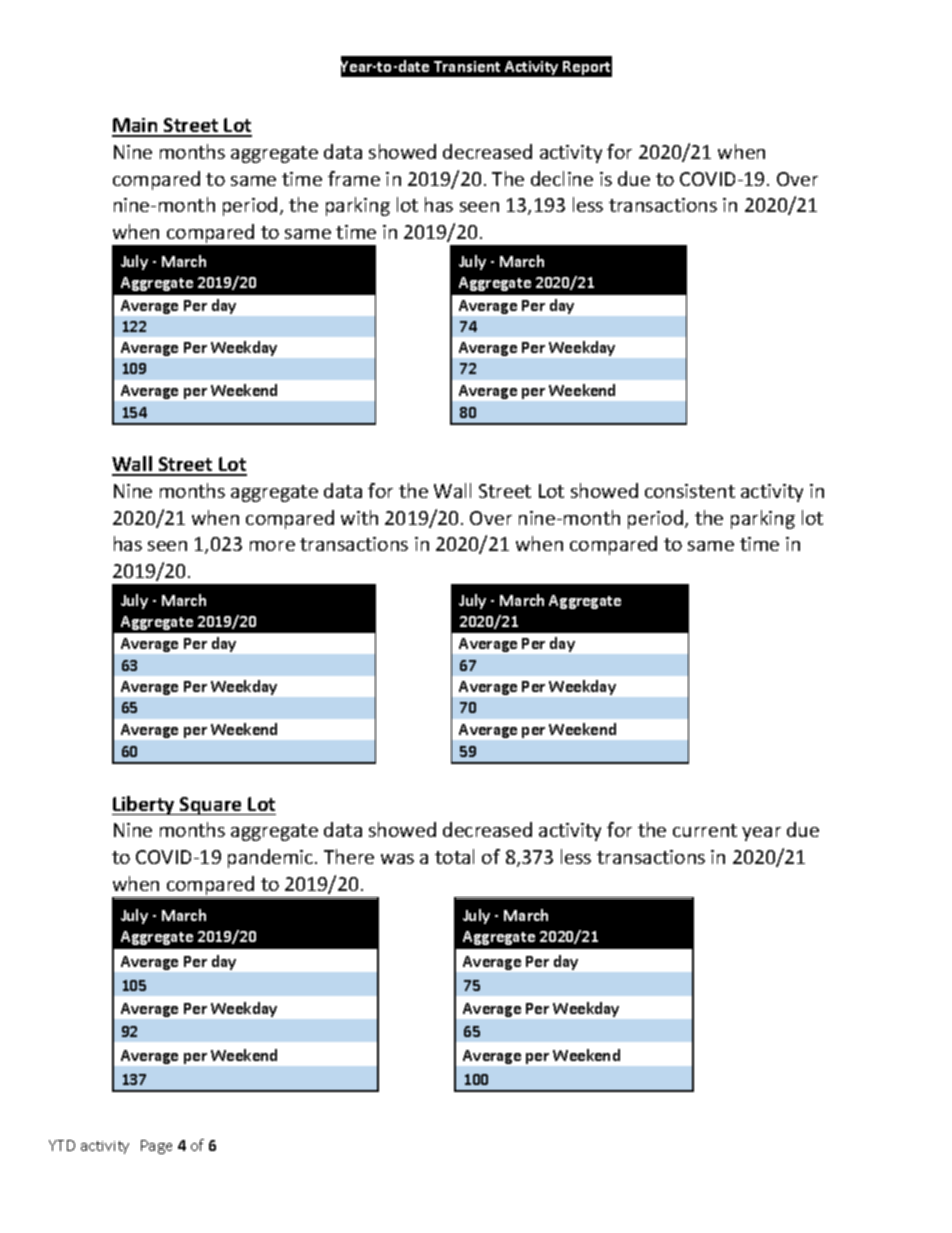  What do you see at coordinates (562, 178) in the image?
I see `decline` at bounding box center [562, 178].
